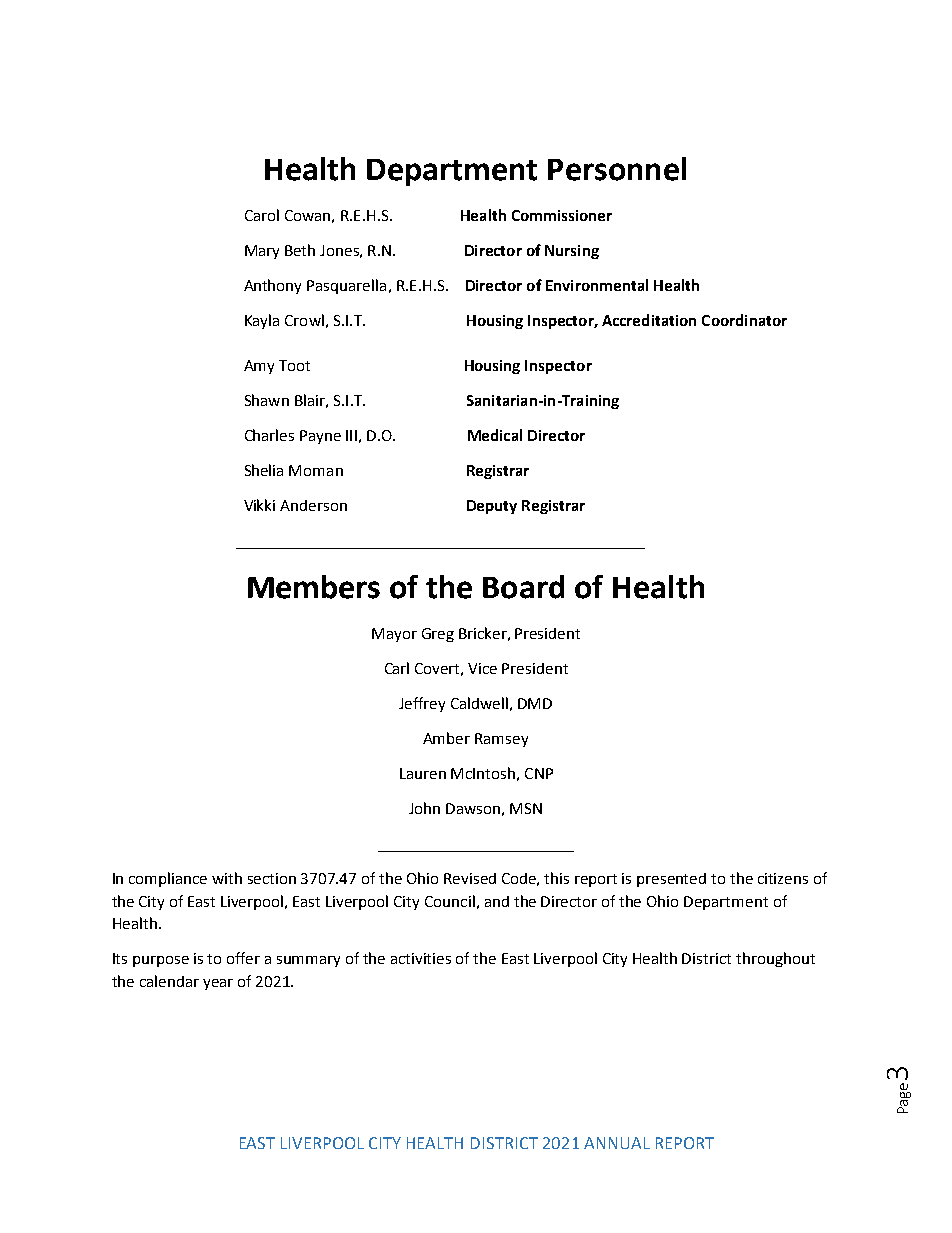  I want to click on Carol, so click(262, 215).
